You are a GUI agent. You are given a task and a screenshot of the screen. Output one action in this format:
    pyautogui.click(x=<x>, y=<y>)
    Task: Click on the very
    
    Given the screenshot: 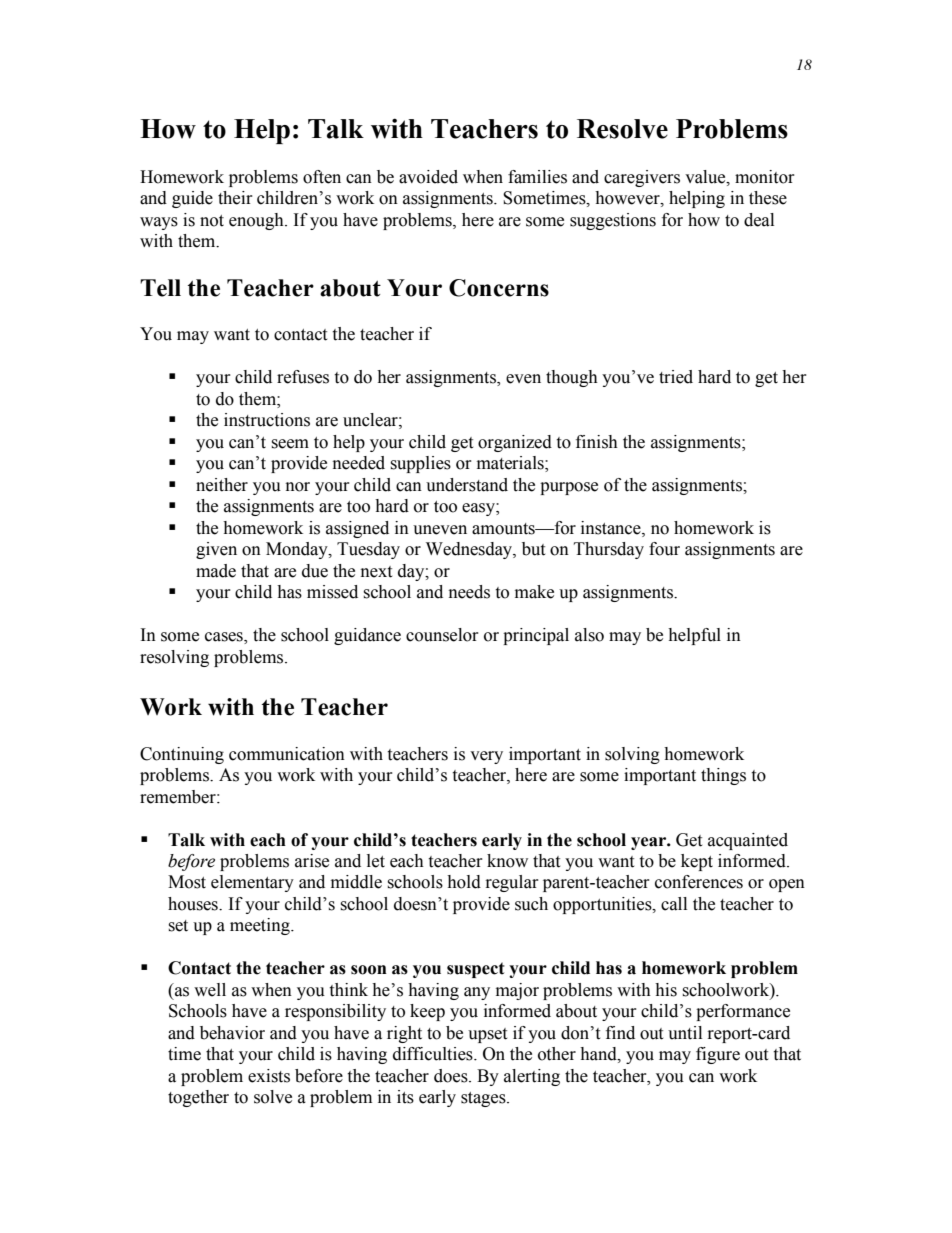 What is the action you would take?
    pyautogui.click(x=486, y=757)
